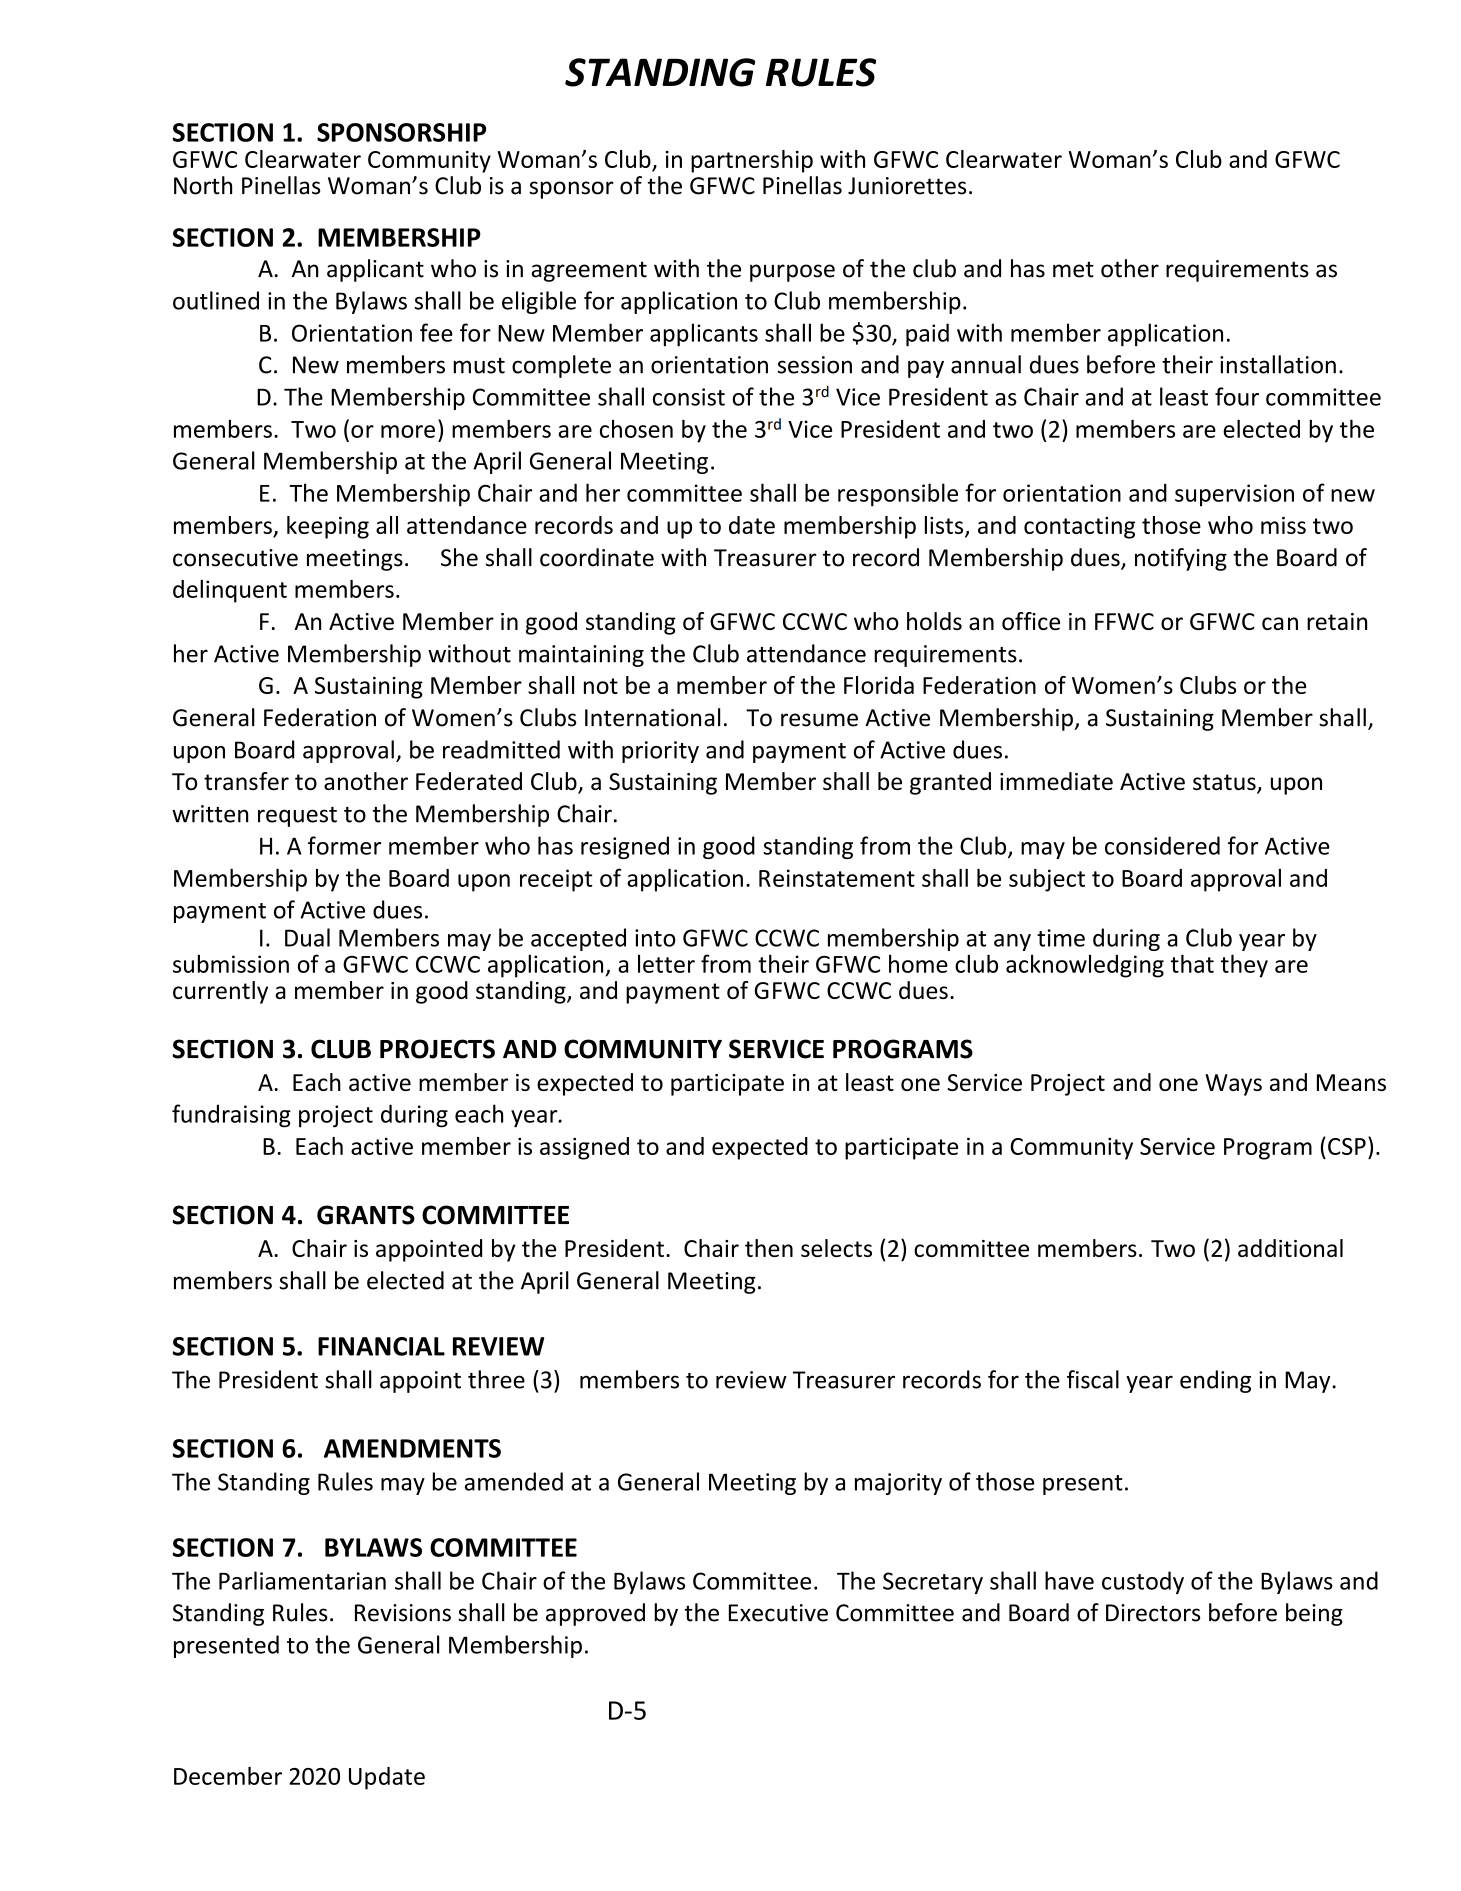 The height and width of the image is (1891, 1461). I want to click on Directors, so click(1153, 1613).
